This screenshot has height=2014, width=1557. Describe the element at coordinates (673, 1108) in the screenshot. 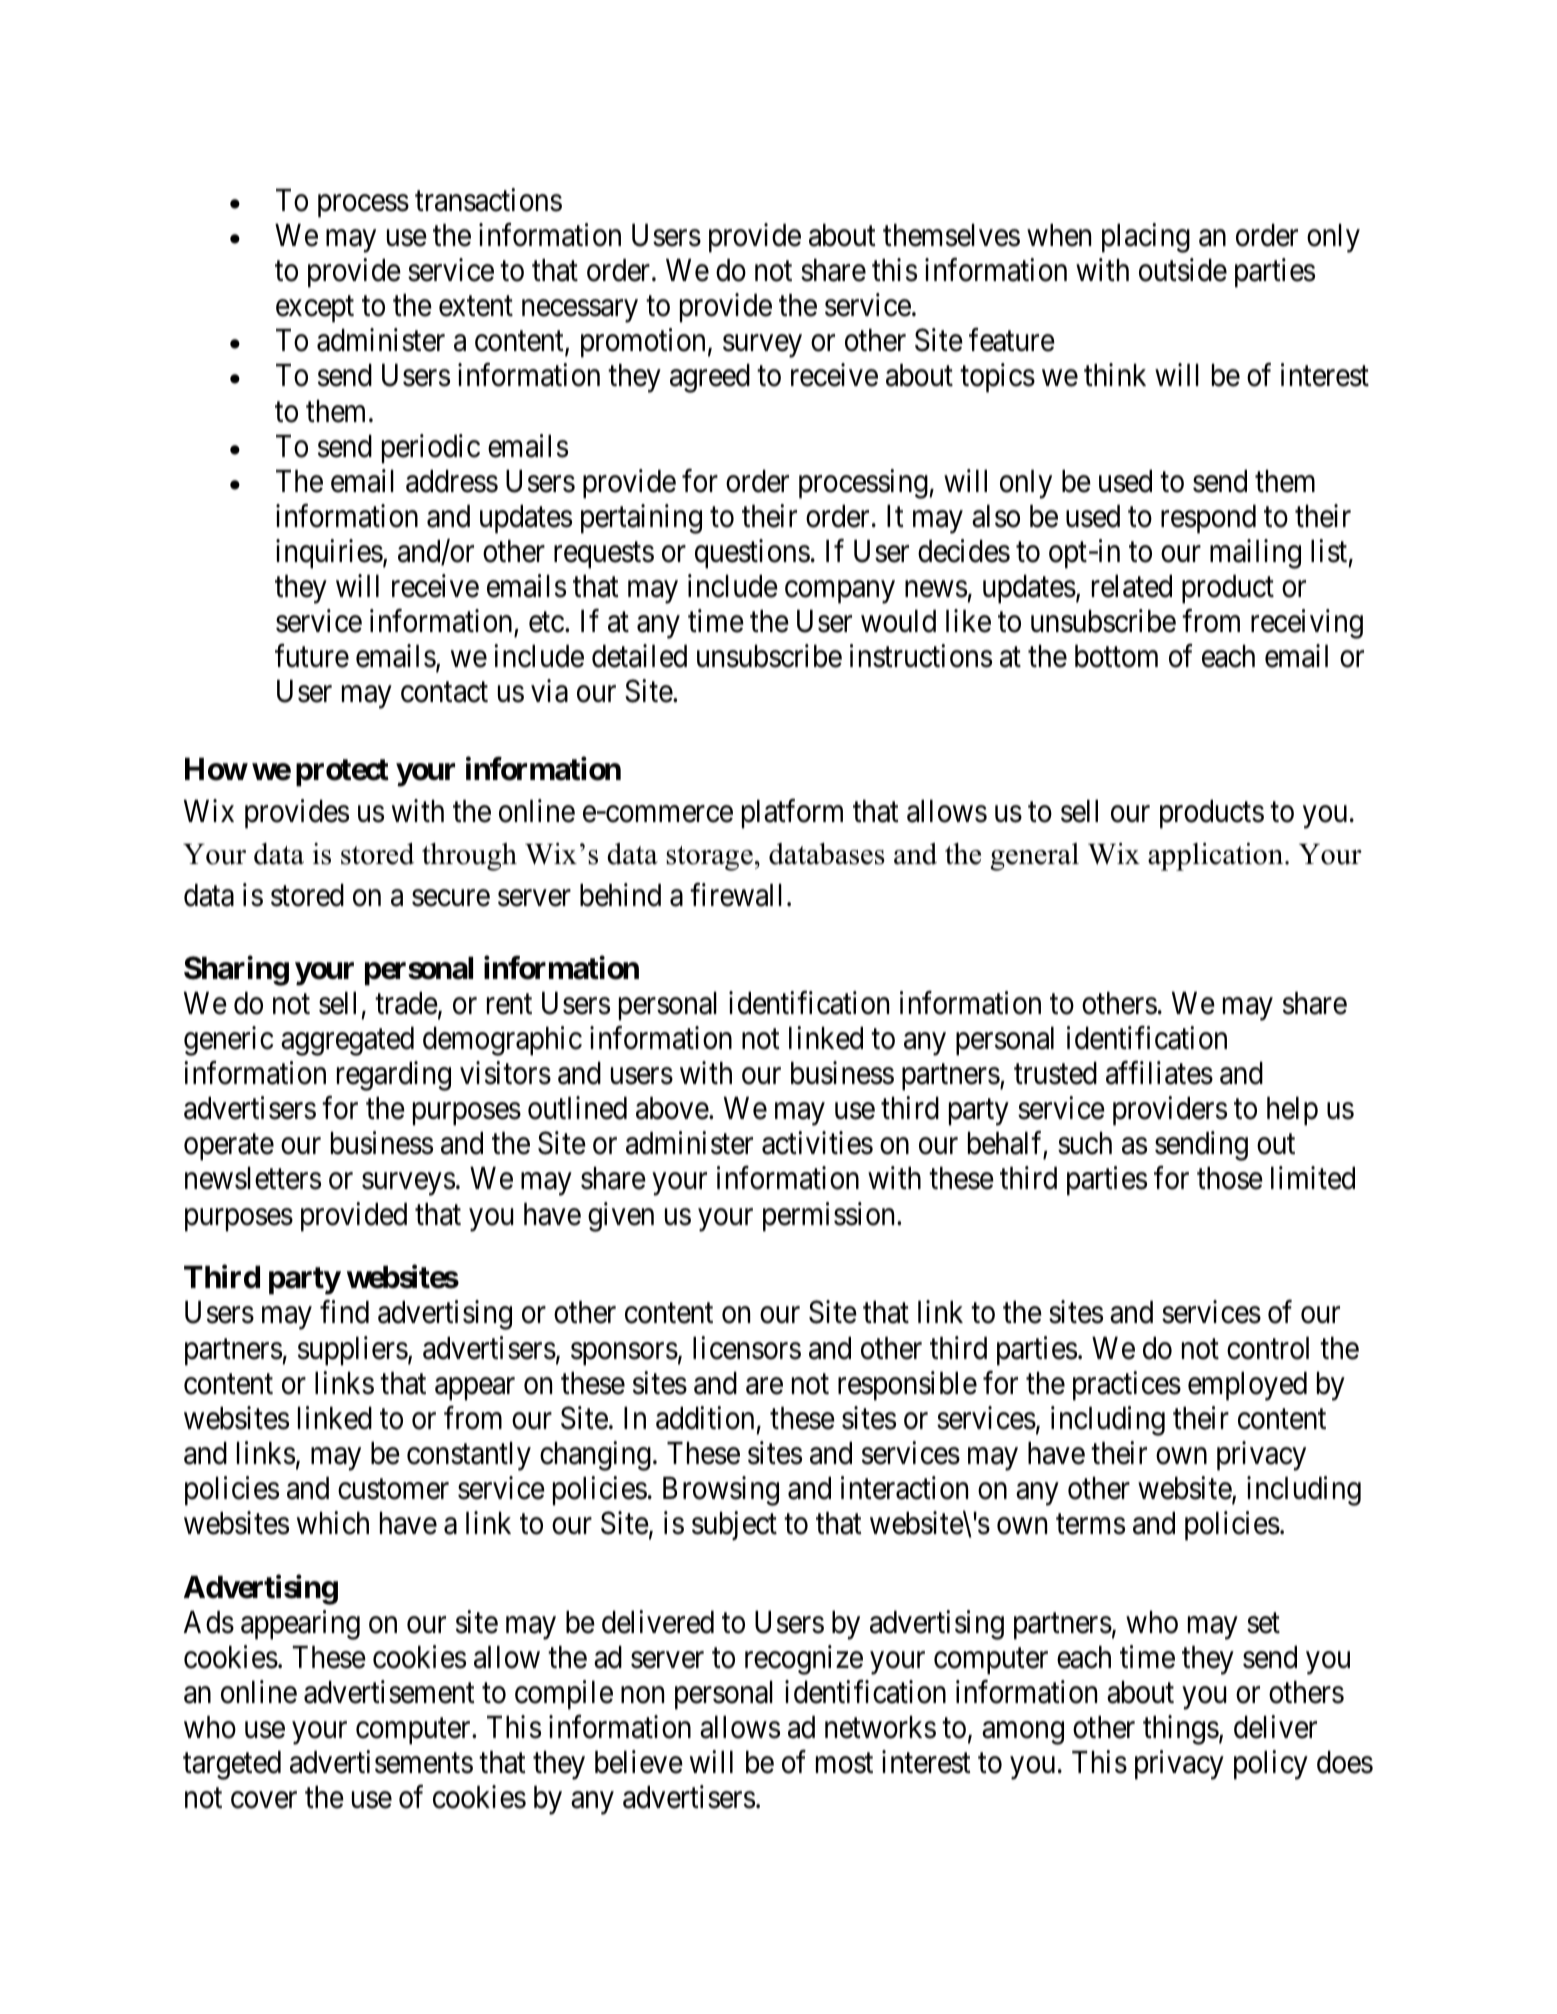

I see `above` at that location.
